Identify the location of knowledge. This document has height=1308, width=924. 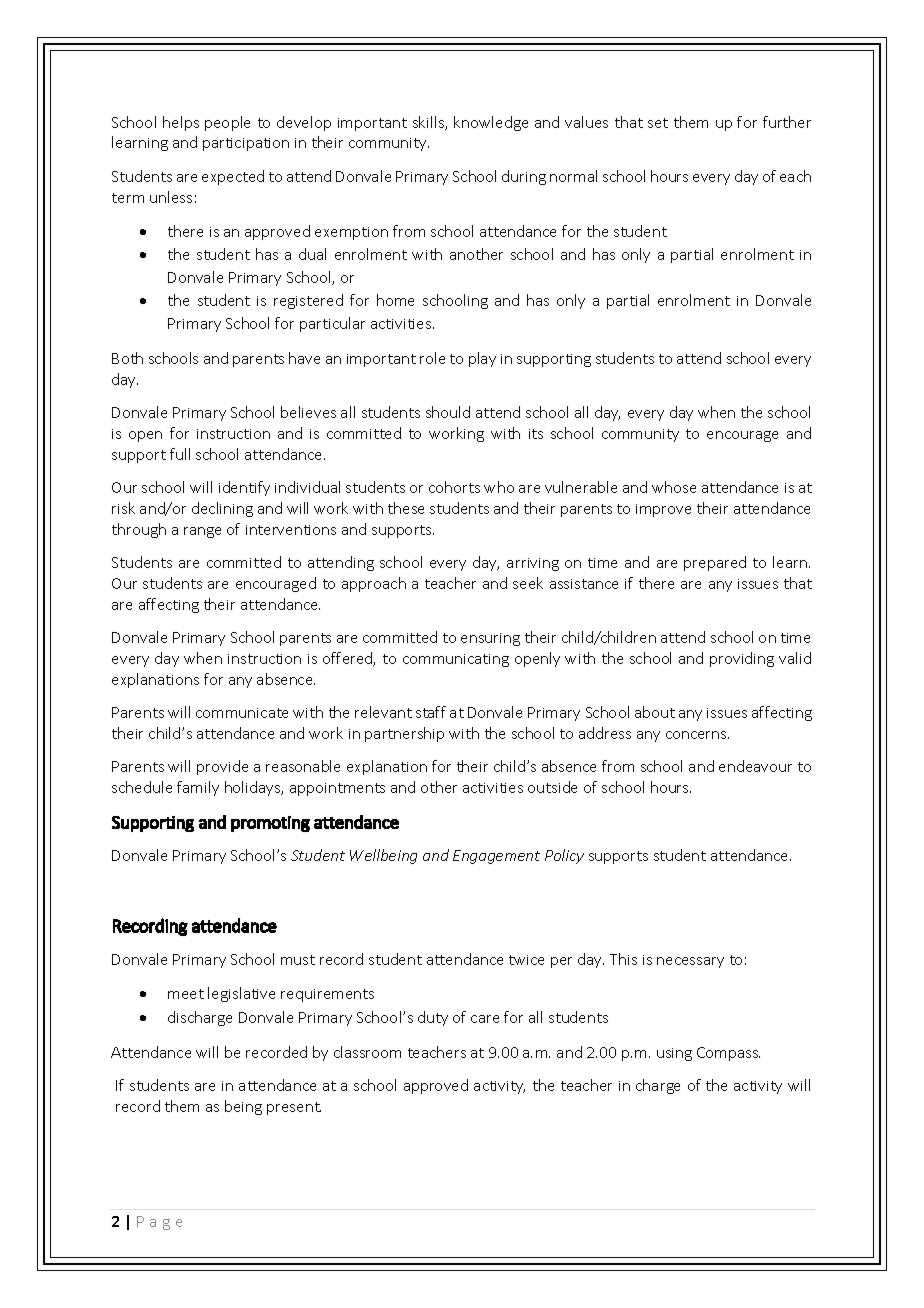
(491, 123).
